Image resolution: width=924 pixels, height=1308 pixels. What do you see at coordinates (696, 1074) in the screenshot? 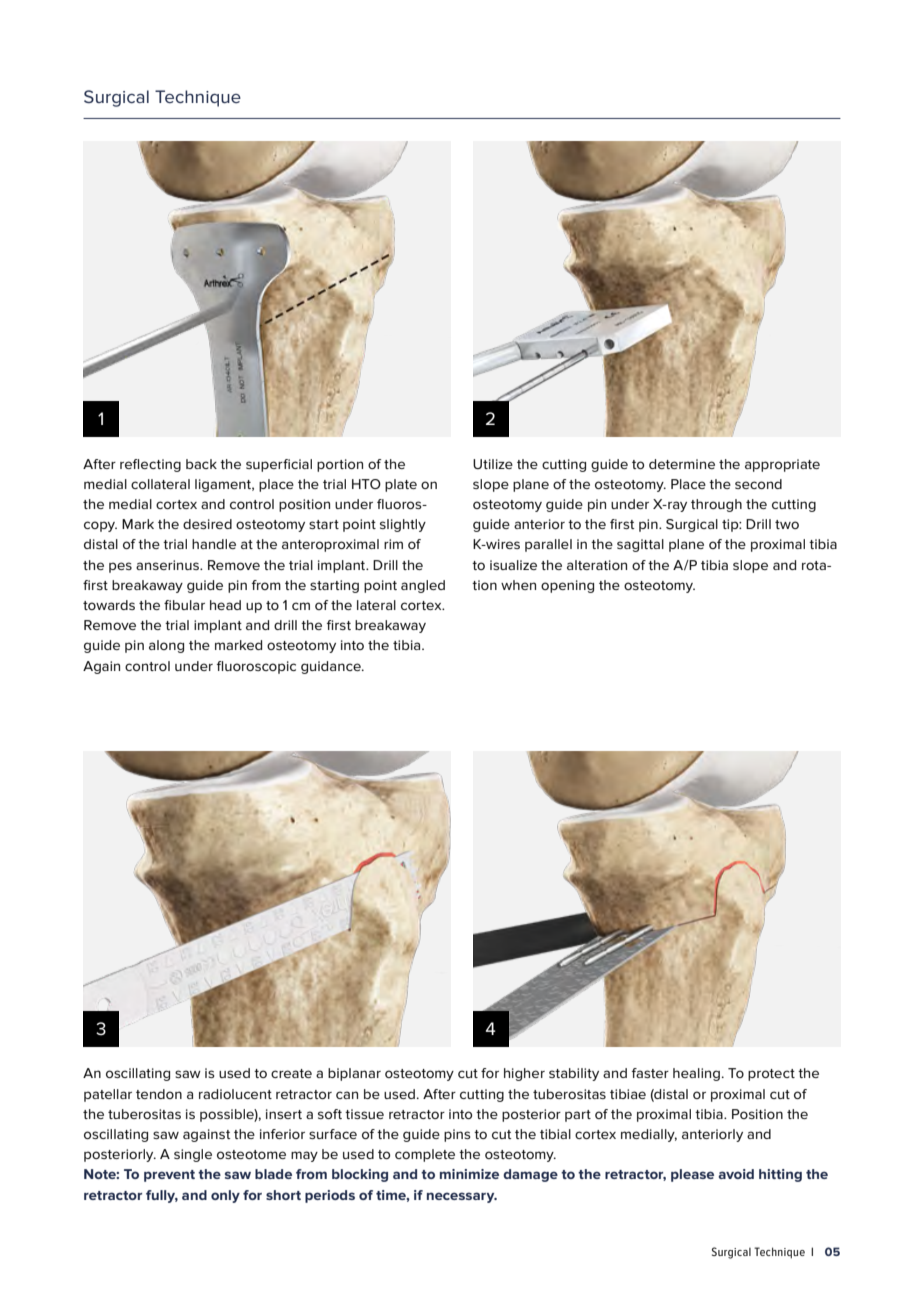
I see `healing` at bounding box center [696, 1074].
